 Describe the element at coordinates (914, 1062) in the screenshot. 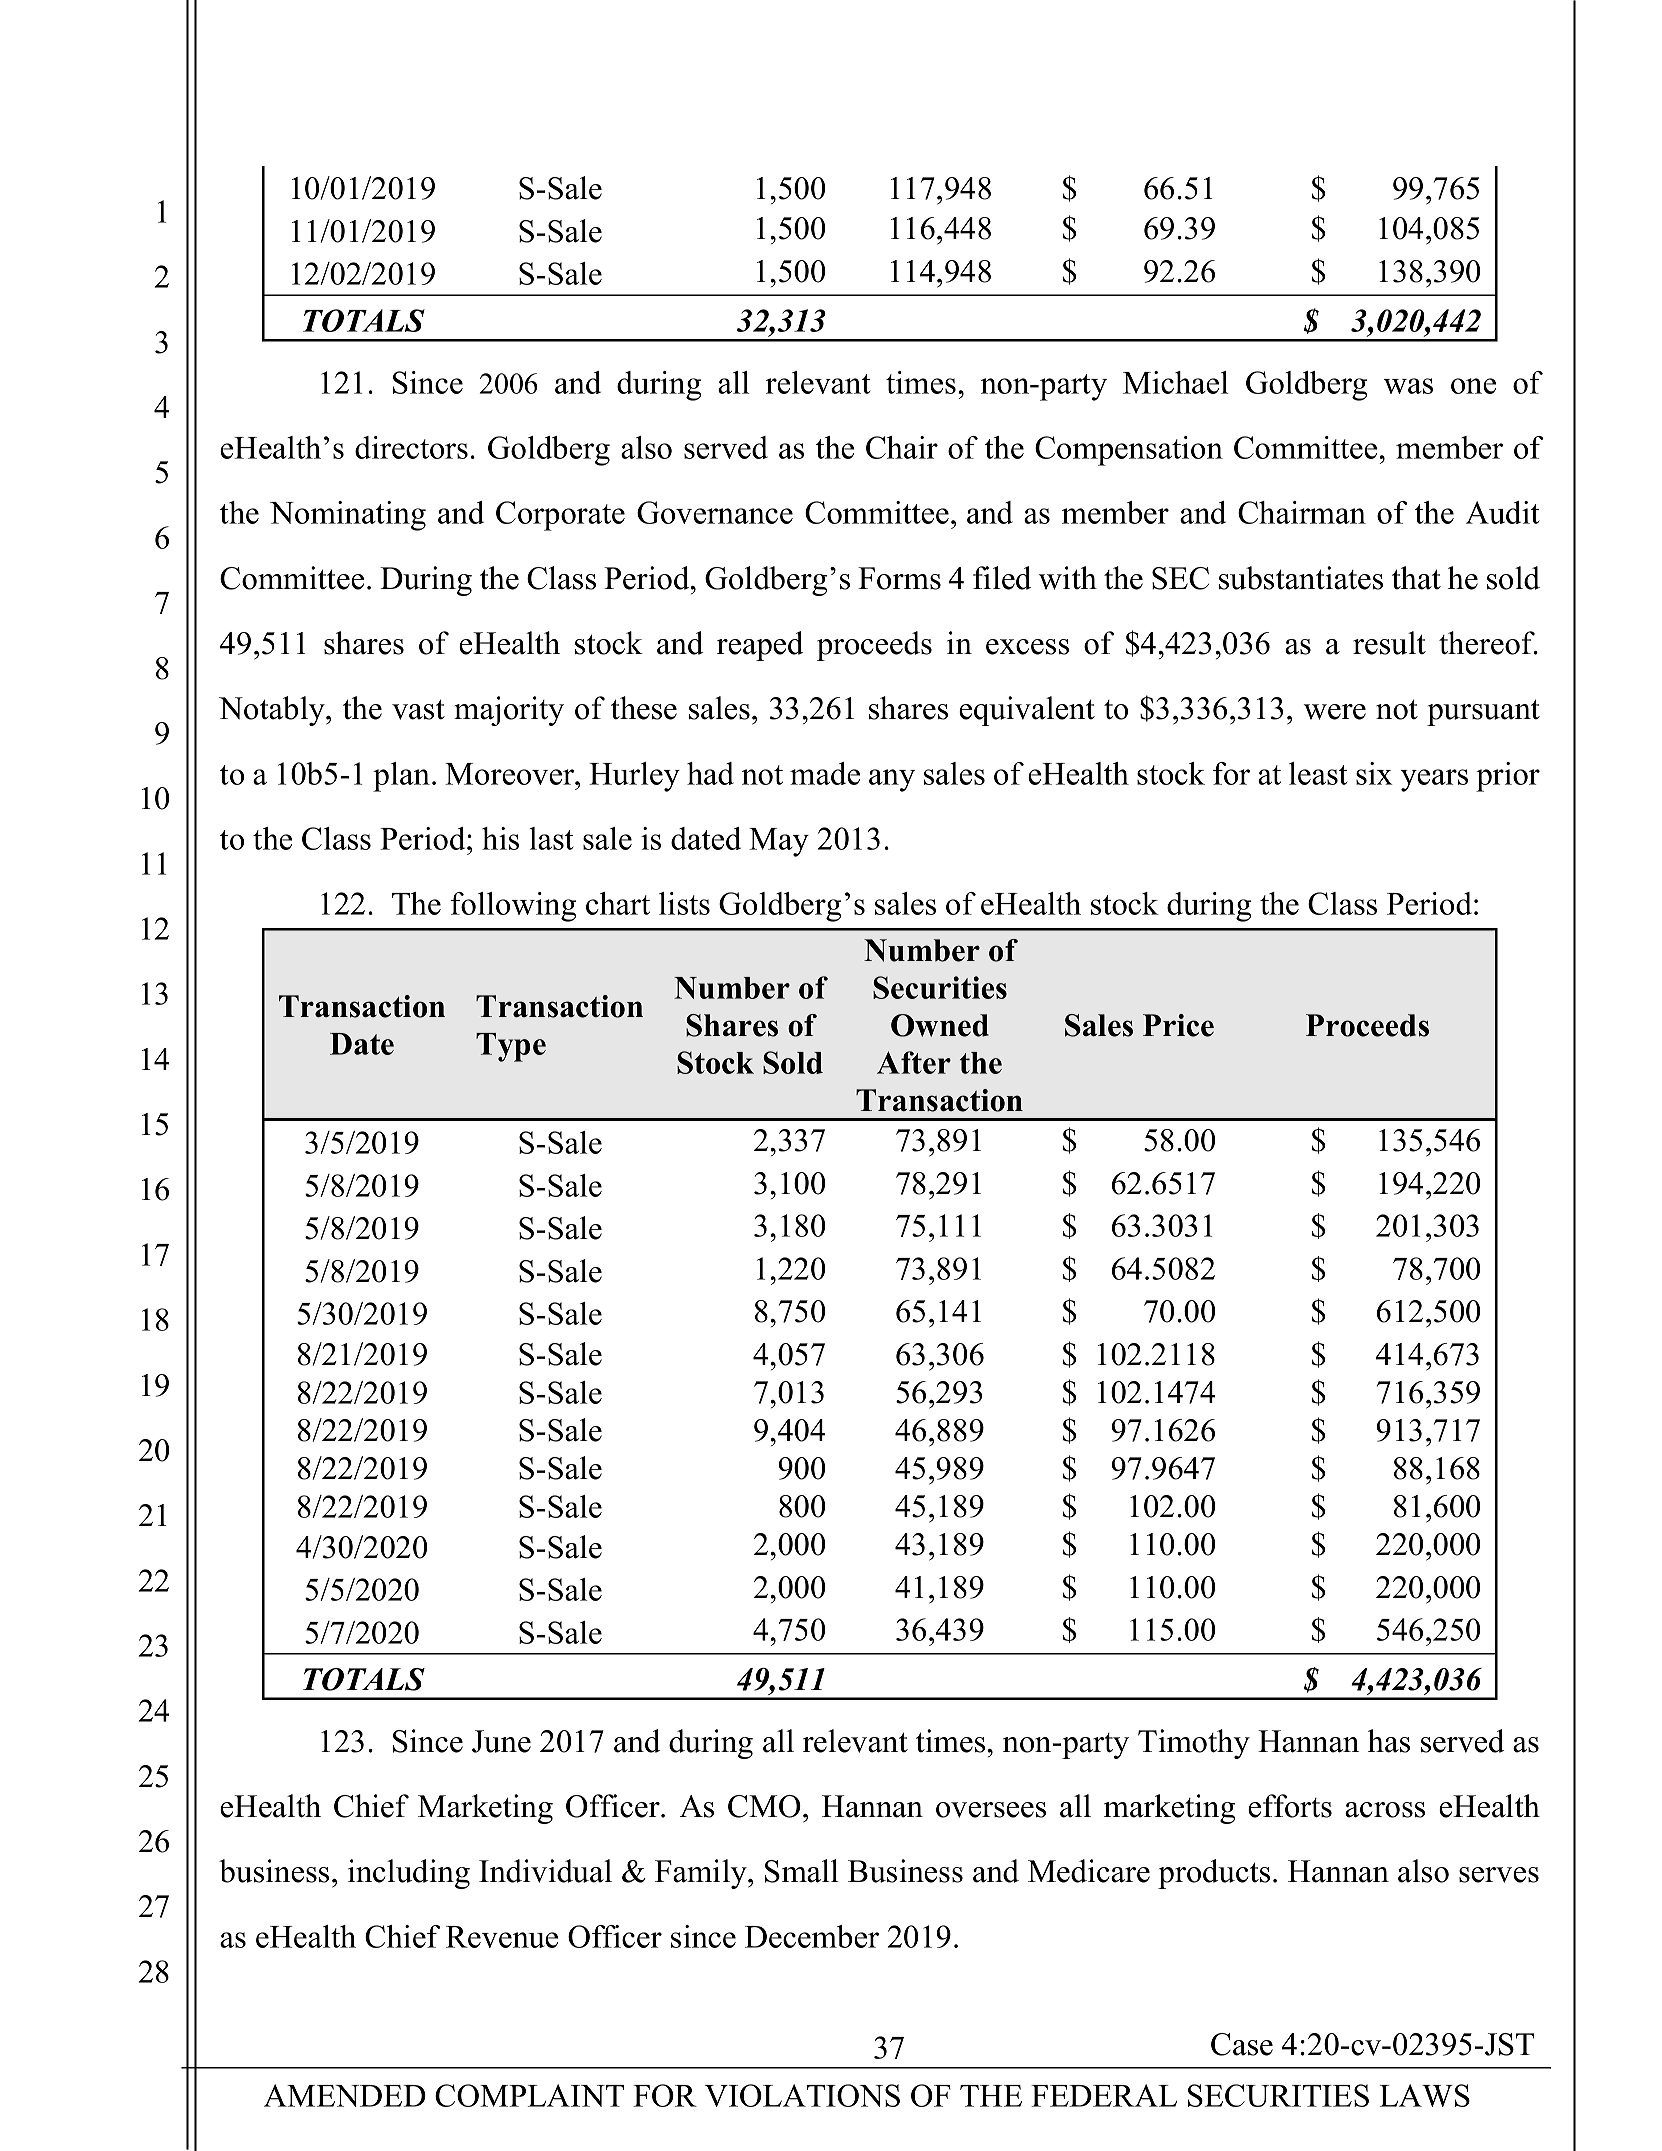

I see `After` at that location.
